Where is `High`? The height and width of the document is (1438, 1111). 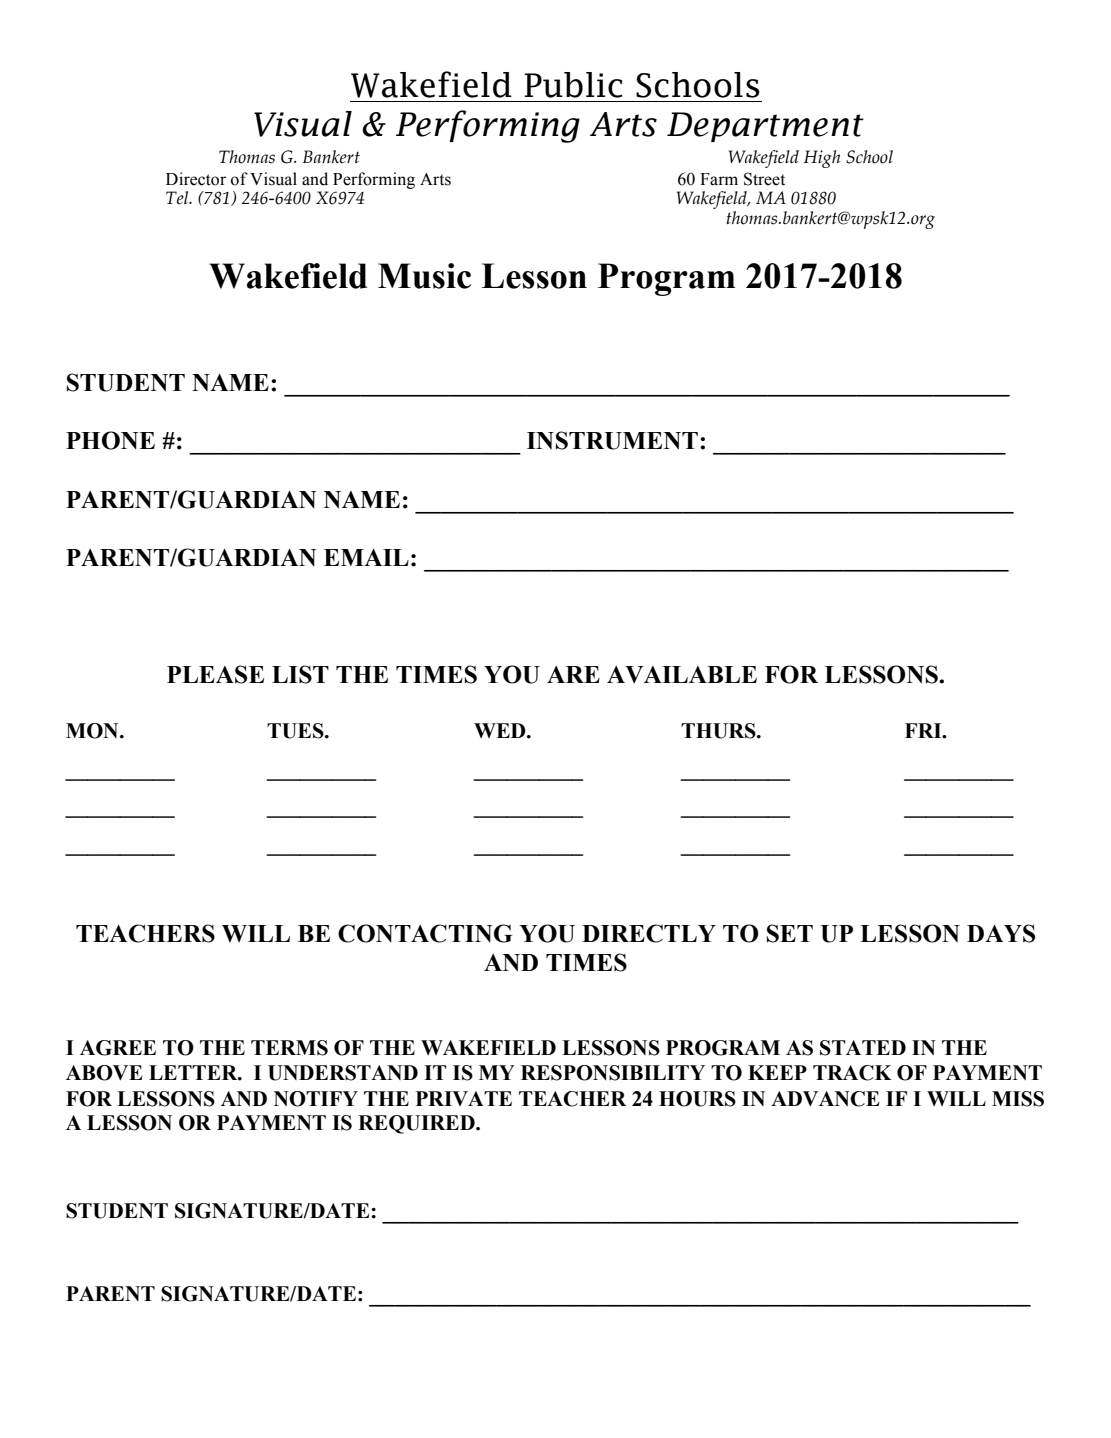
High is located at coordinates (822, 159).
